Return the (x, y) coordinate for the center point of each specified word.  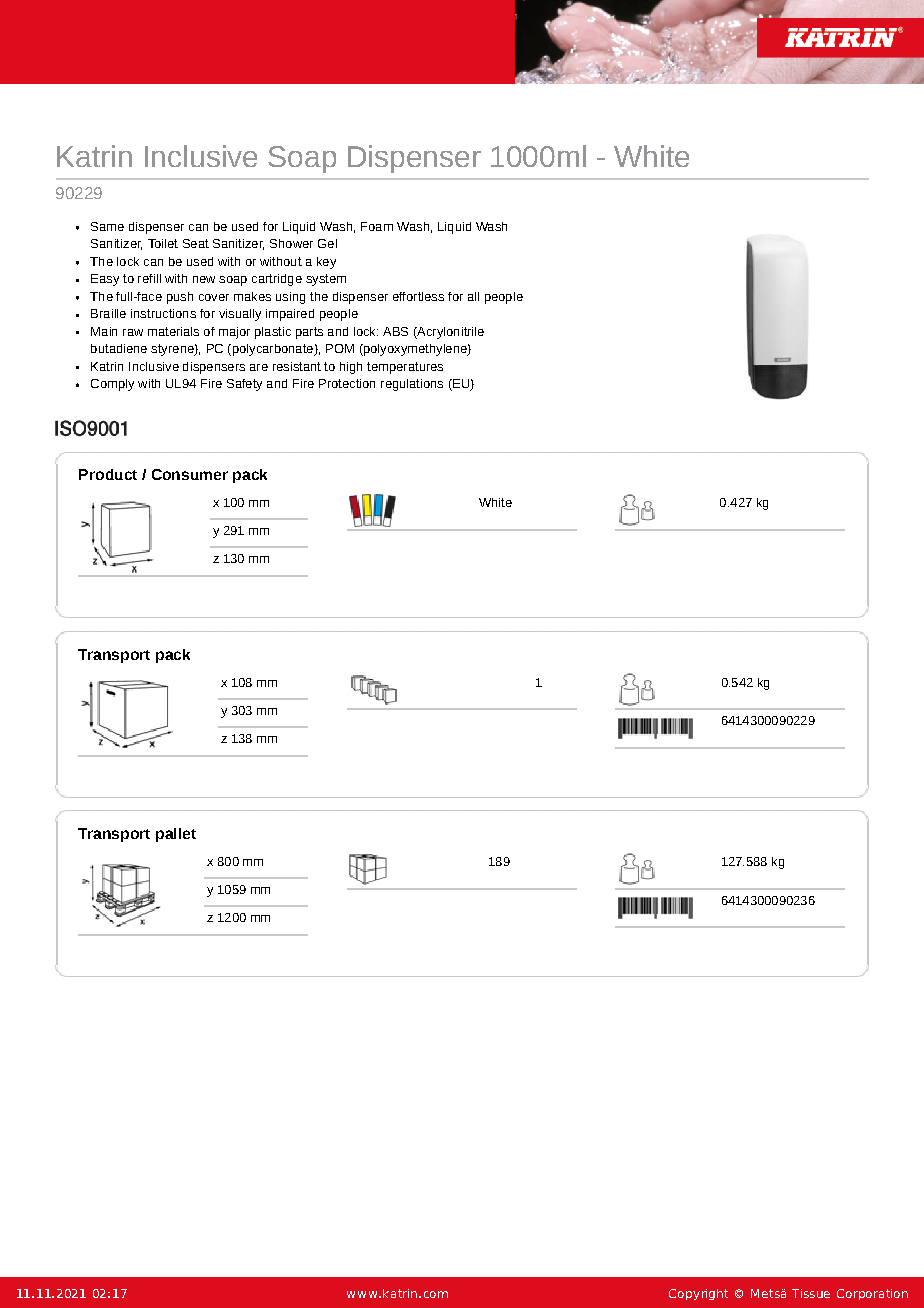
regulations (412, 385)
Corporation (872, 1294)
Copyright (698, 1294)
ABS (395, 331)
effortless (418, 296)
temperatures (405, 368)
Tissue (811, 1293)
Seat (196, 243)
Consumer (190, 474)
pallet (176, 835)
